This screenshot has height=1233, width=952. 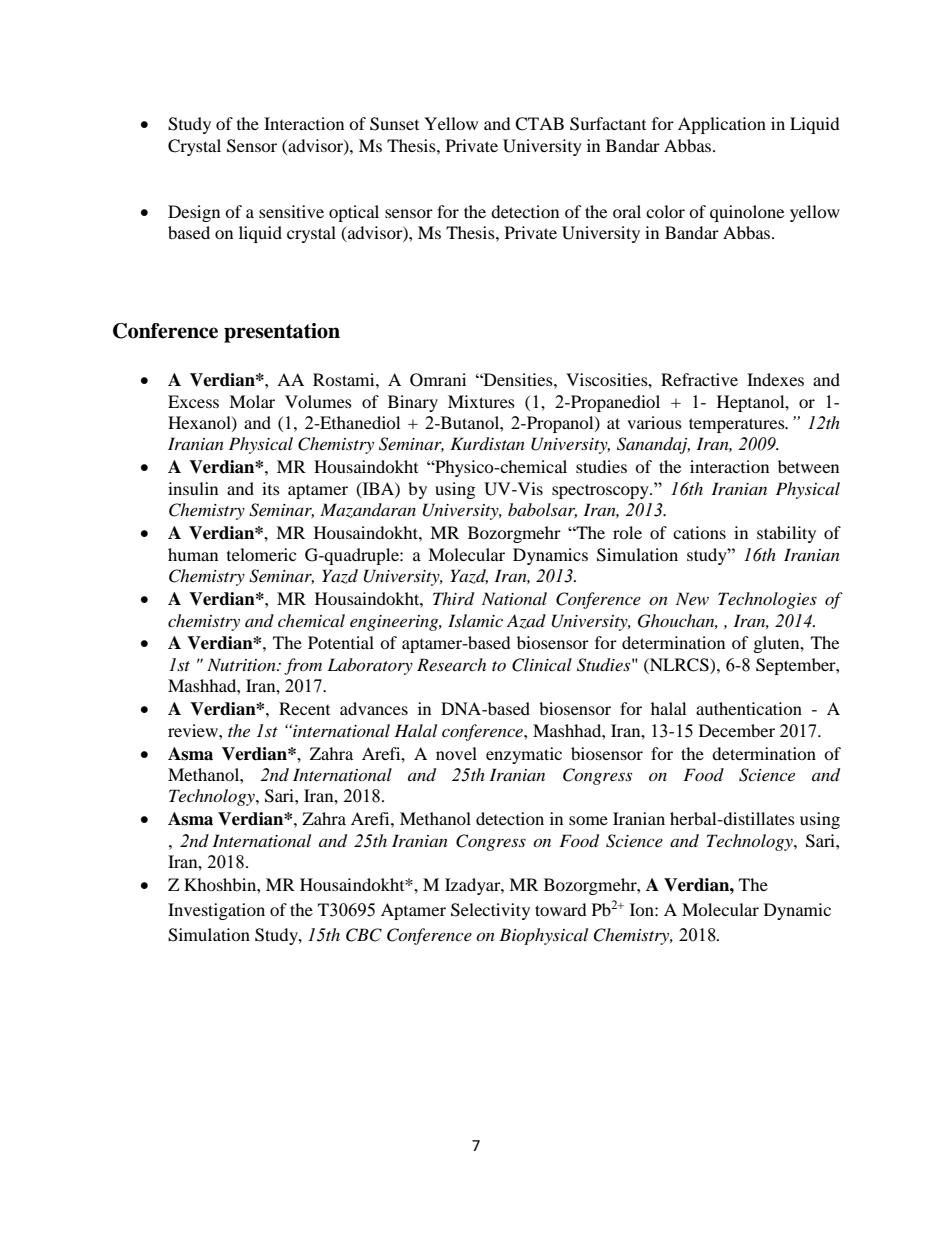 What do you see at coordinates (561, 909) in the screenshot?
I see `toward` at bounding box center [561, 909].
